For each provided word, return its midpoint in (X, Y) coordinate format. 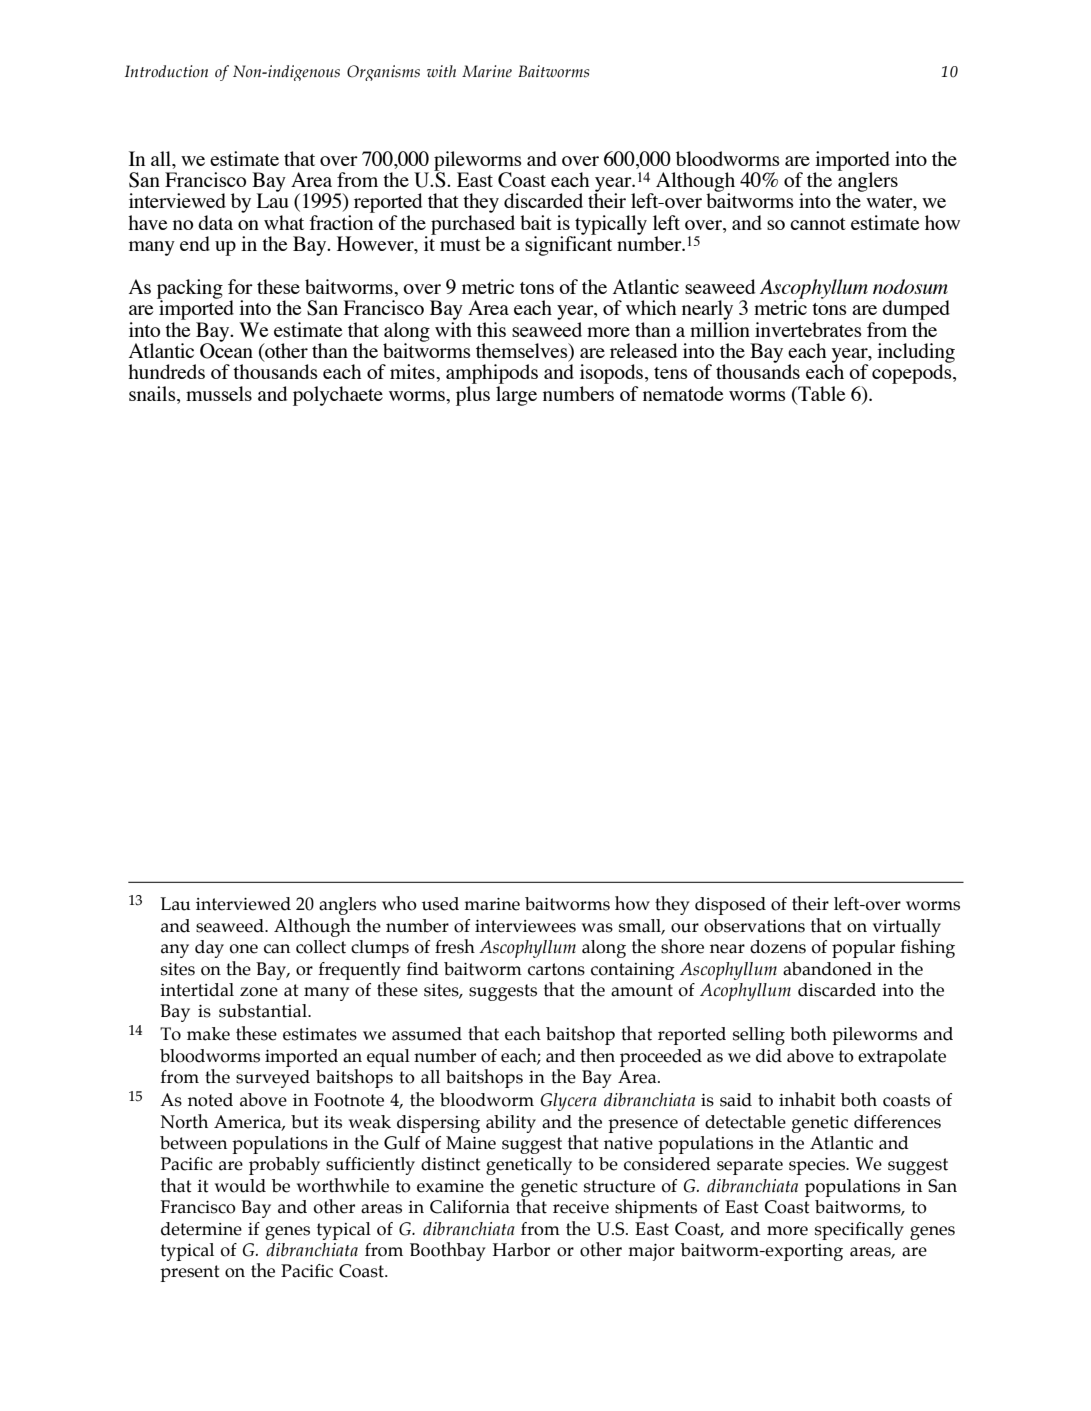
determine (201, 1229)
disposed (730, 906)
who (399, 903)
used (440, 904)
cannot (818, 224)
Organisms (383, 73)
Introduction (166, 71)
